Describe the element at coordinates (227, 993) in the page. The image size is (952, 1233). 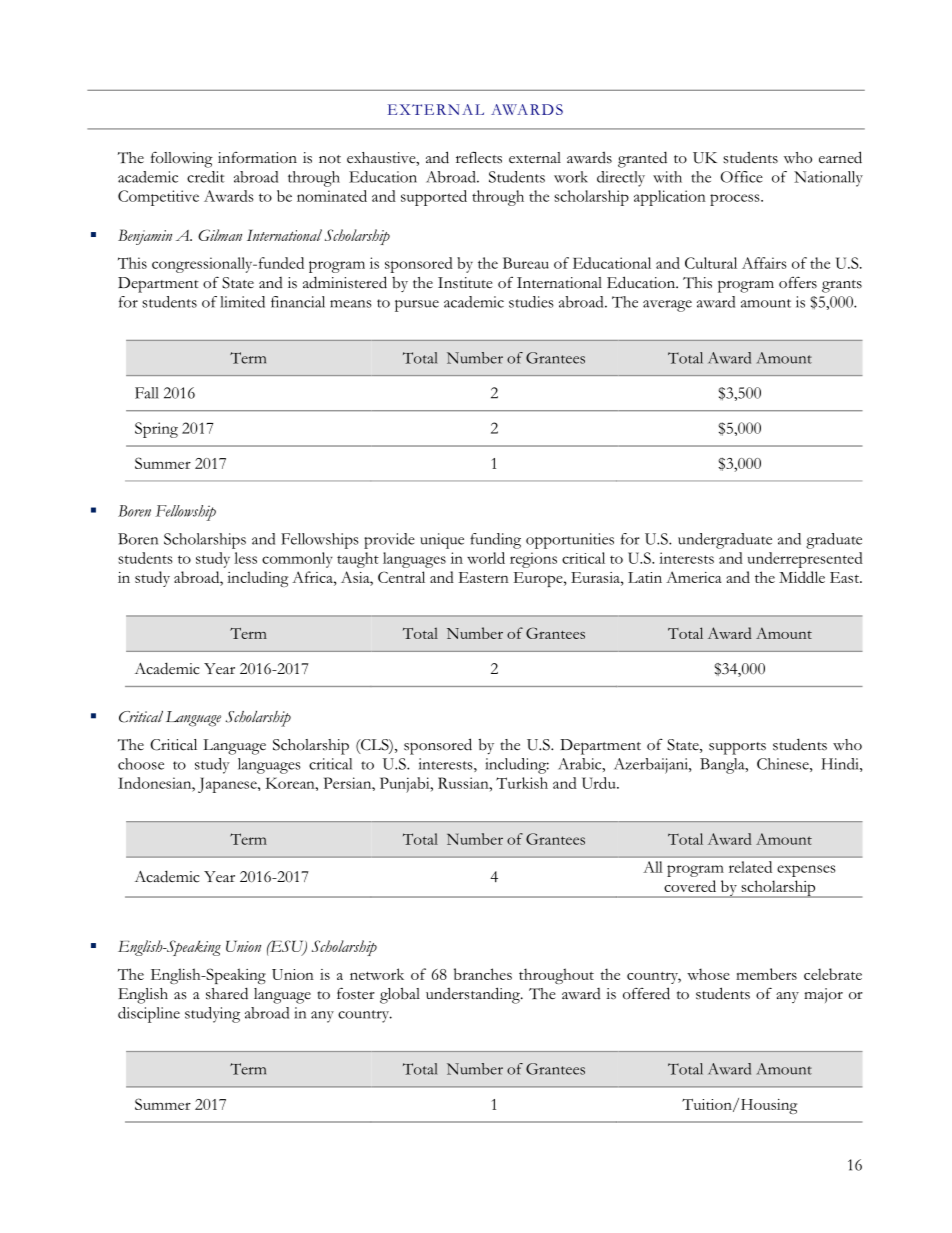
I see `shared` at that location.
